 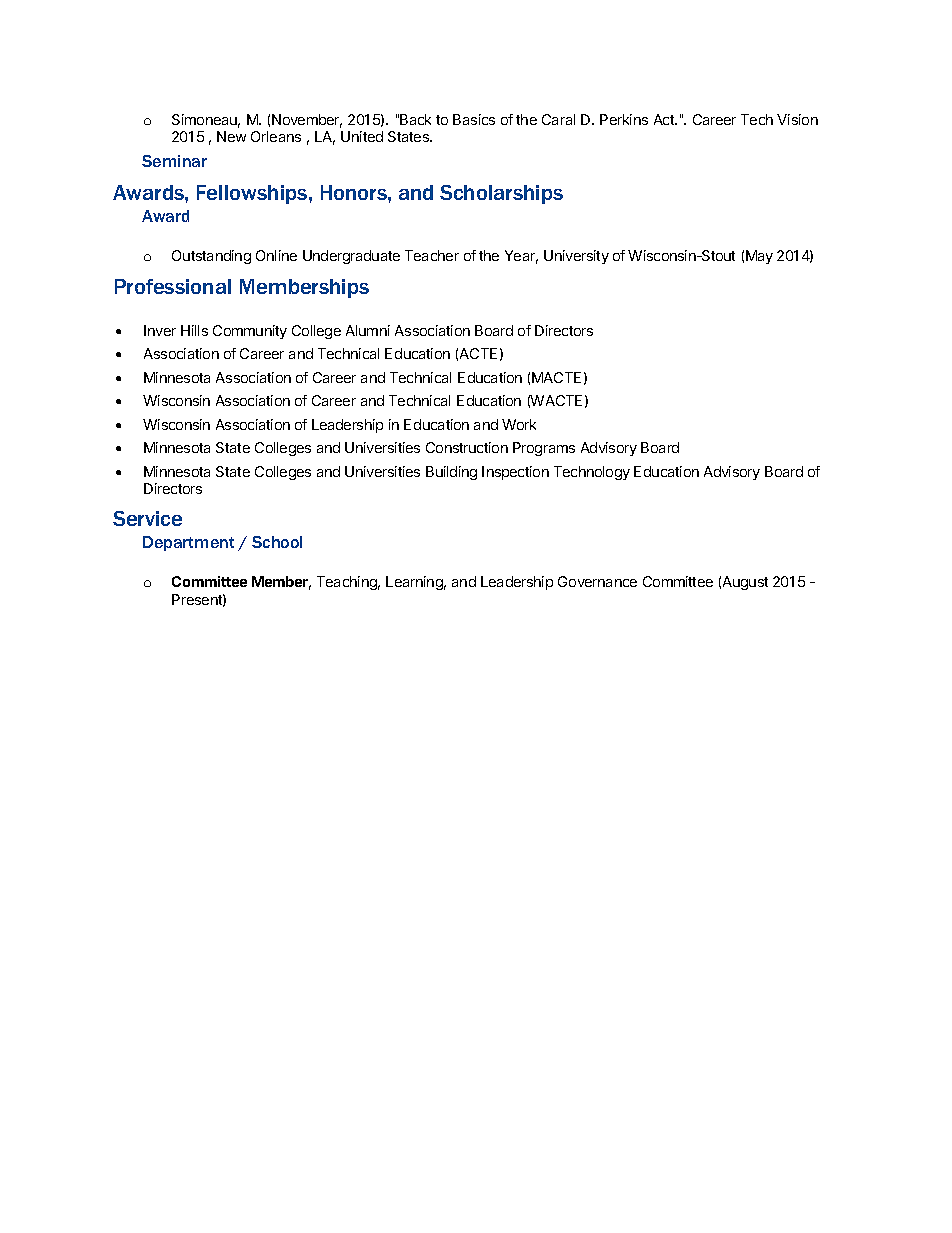 I want to click on Inspection, so click(x=515, y=473).
